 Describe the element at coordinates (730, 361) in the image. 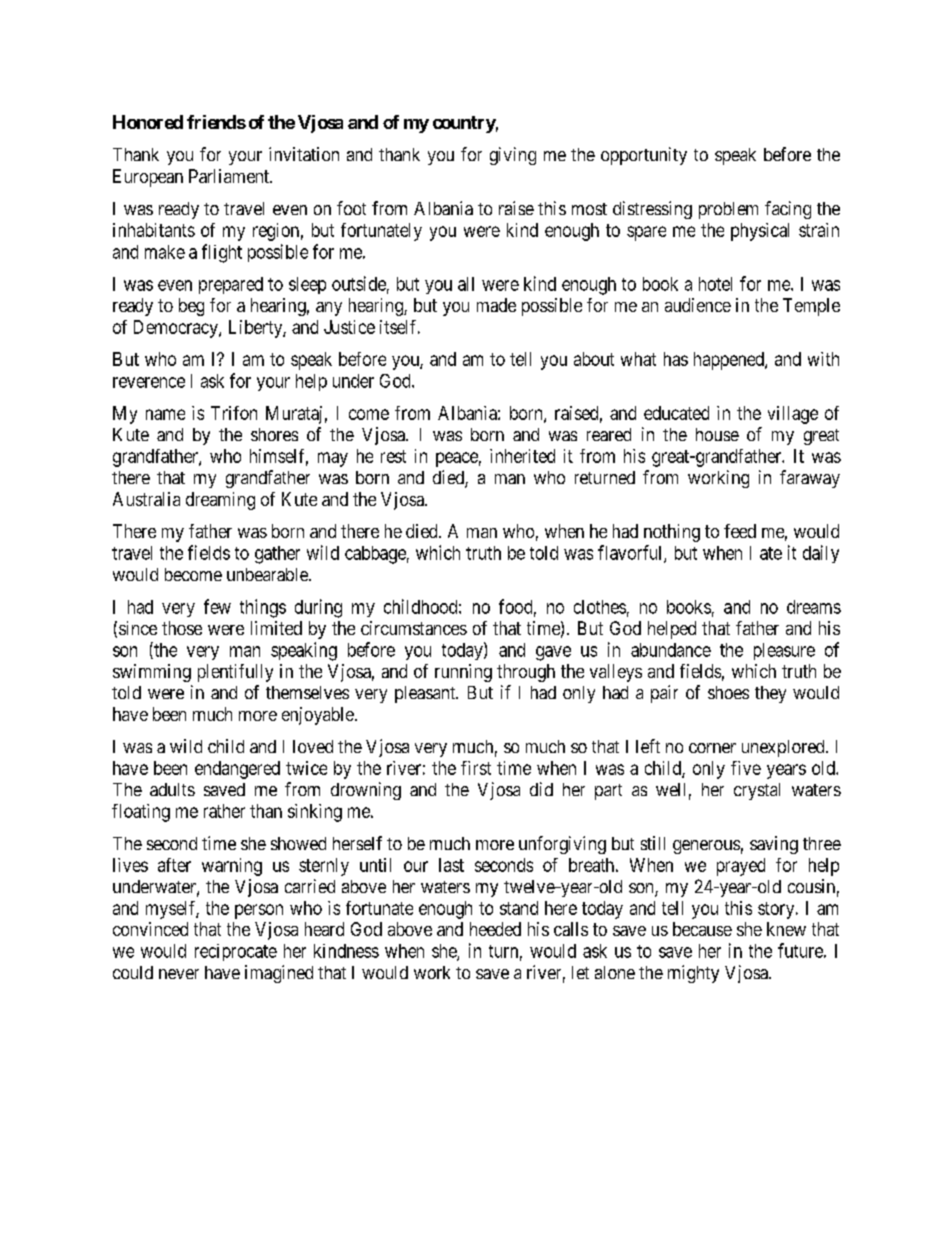

I see `happened` at that location.
